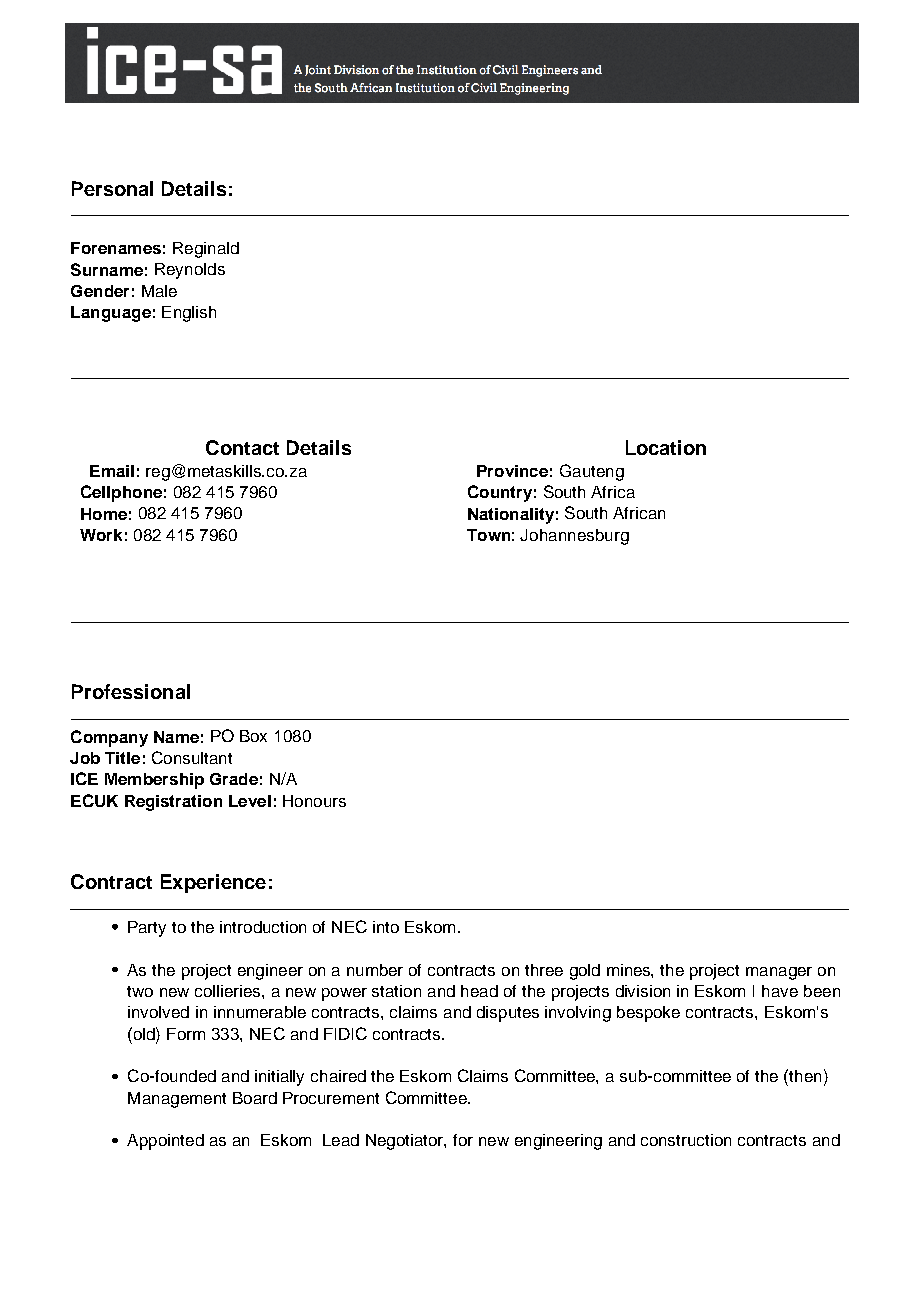 The width and height of the screenshot is (924, 1308). Describe the element at coordinates (131, 691) in the screenshot. I see `Professional` at that location.
